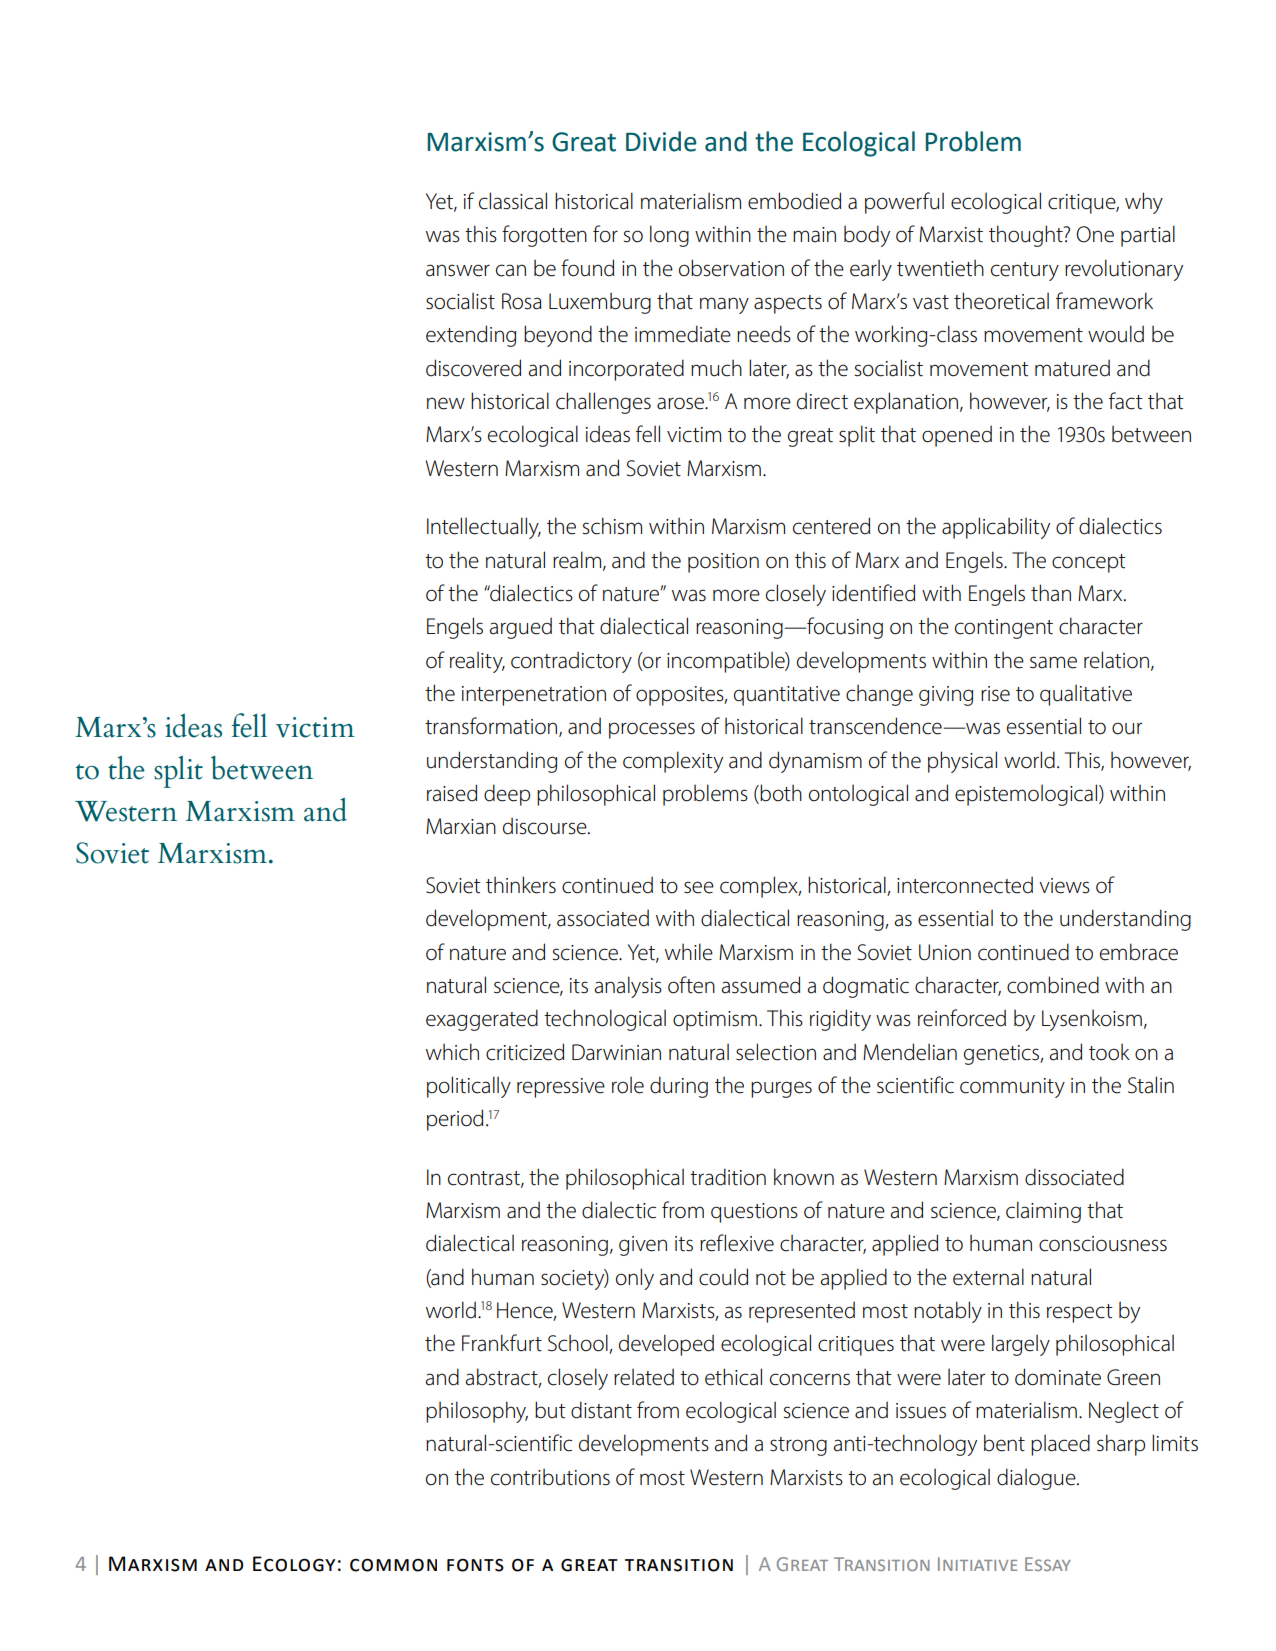 This screenshot has height=1651, width=1276. What do you see at coordinates (781, 1089) in the screenshot?
I see `purges` at bounding box center [781, 1089].
